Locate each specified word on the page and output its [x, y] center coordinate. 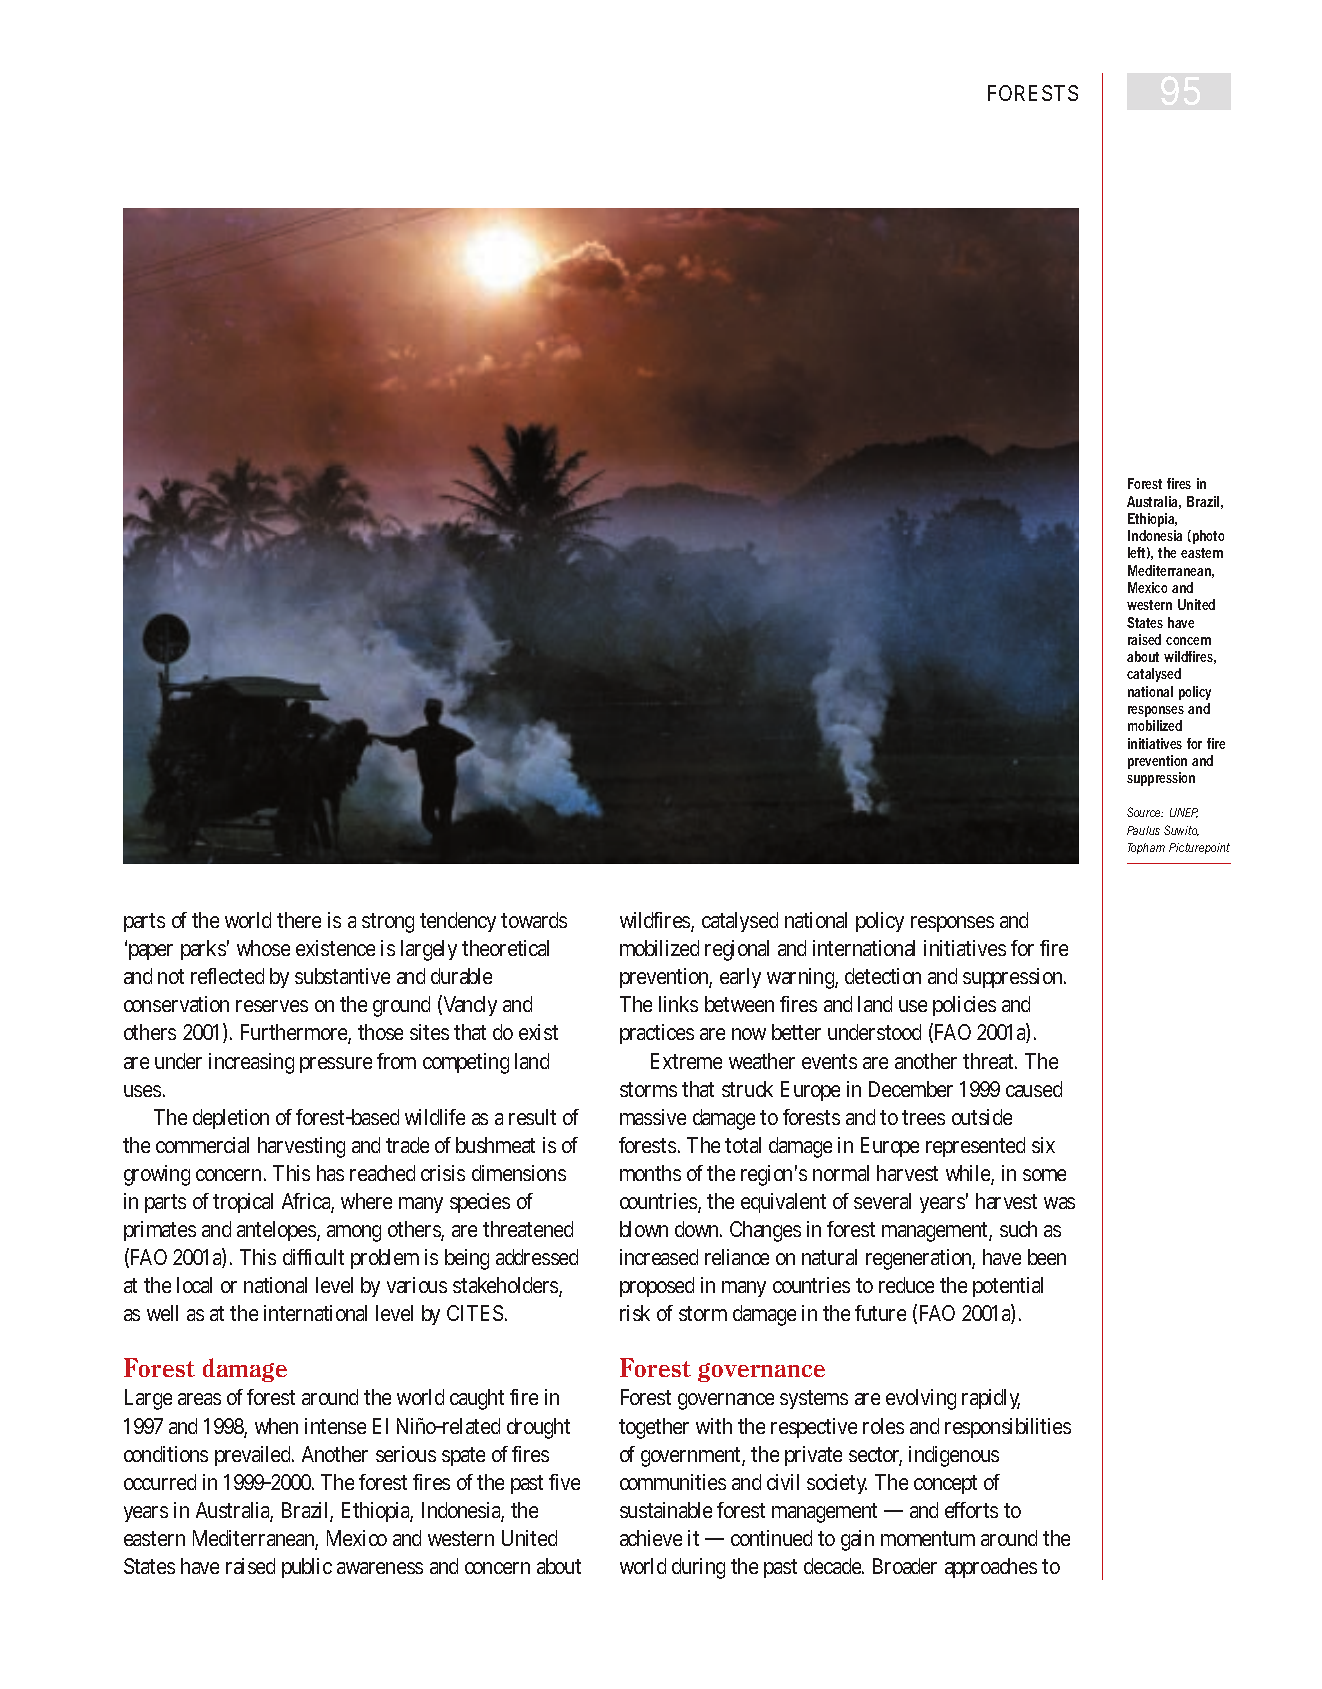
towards [534, 920]
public [307, 1568]
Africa [308, 1202]
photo [1208, 537]
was [1059, 1203]
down [698, 1229]
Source [1145, 812]
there [299, 920]
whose [263, 948]
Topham [1146, 848]
